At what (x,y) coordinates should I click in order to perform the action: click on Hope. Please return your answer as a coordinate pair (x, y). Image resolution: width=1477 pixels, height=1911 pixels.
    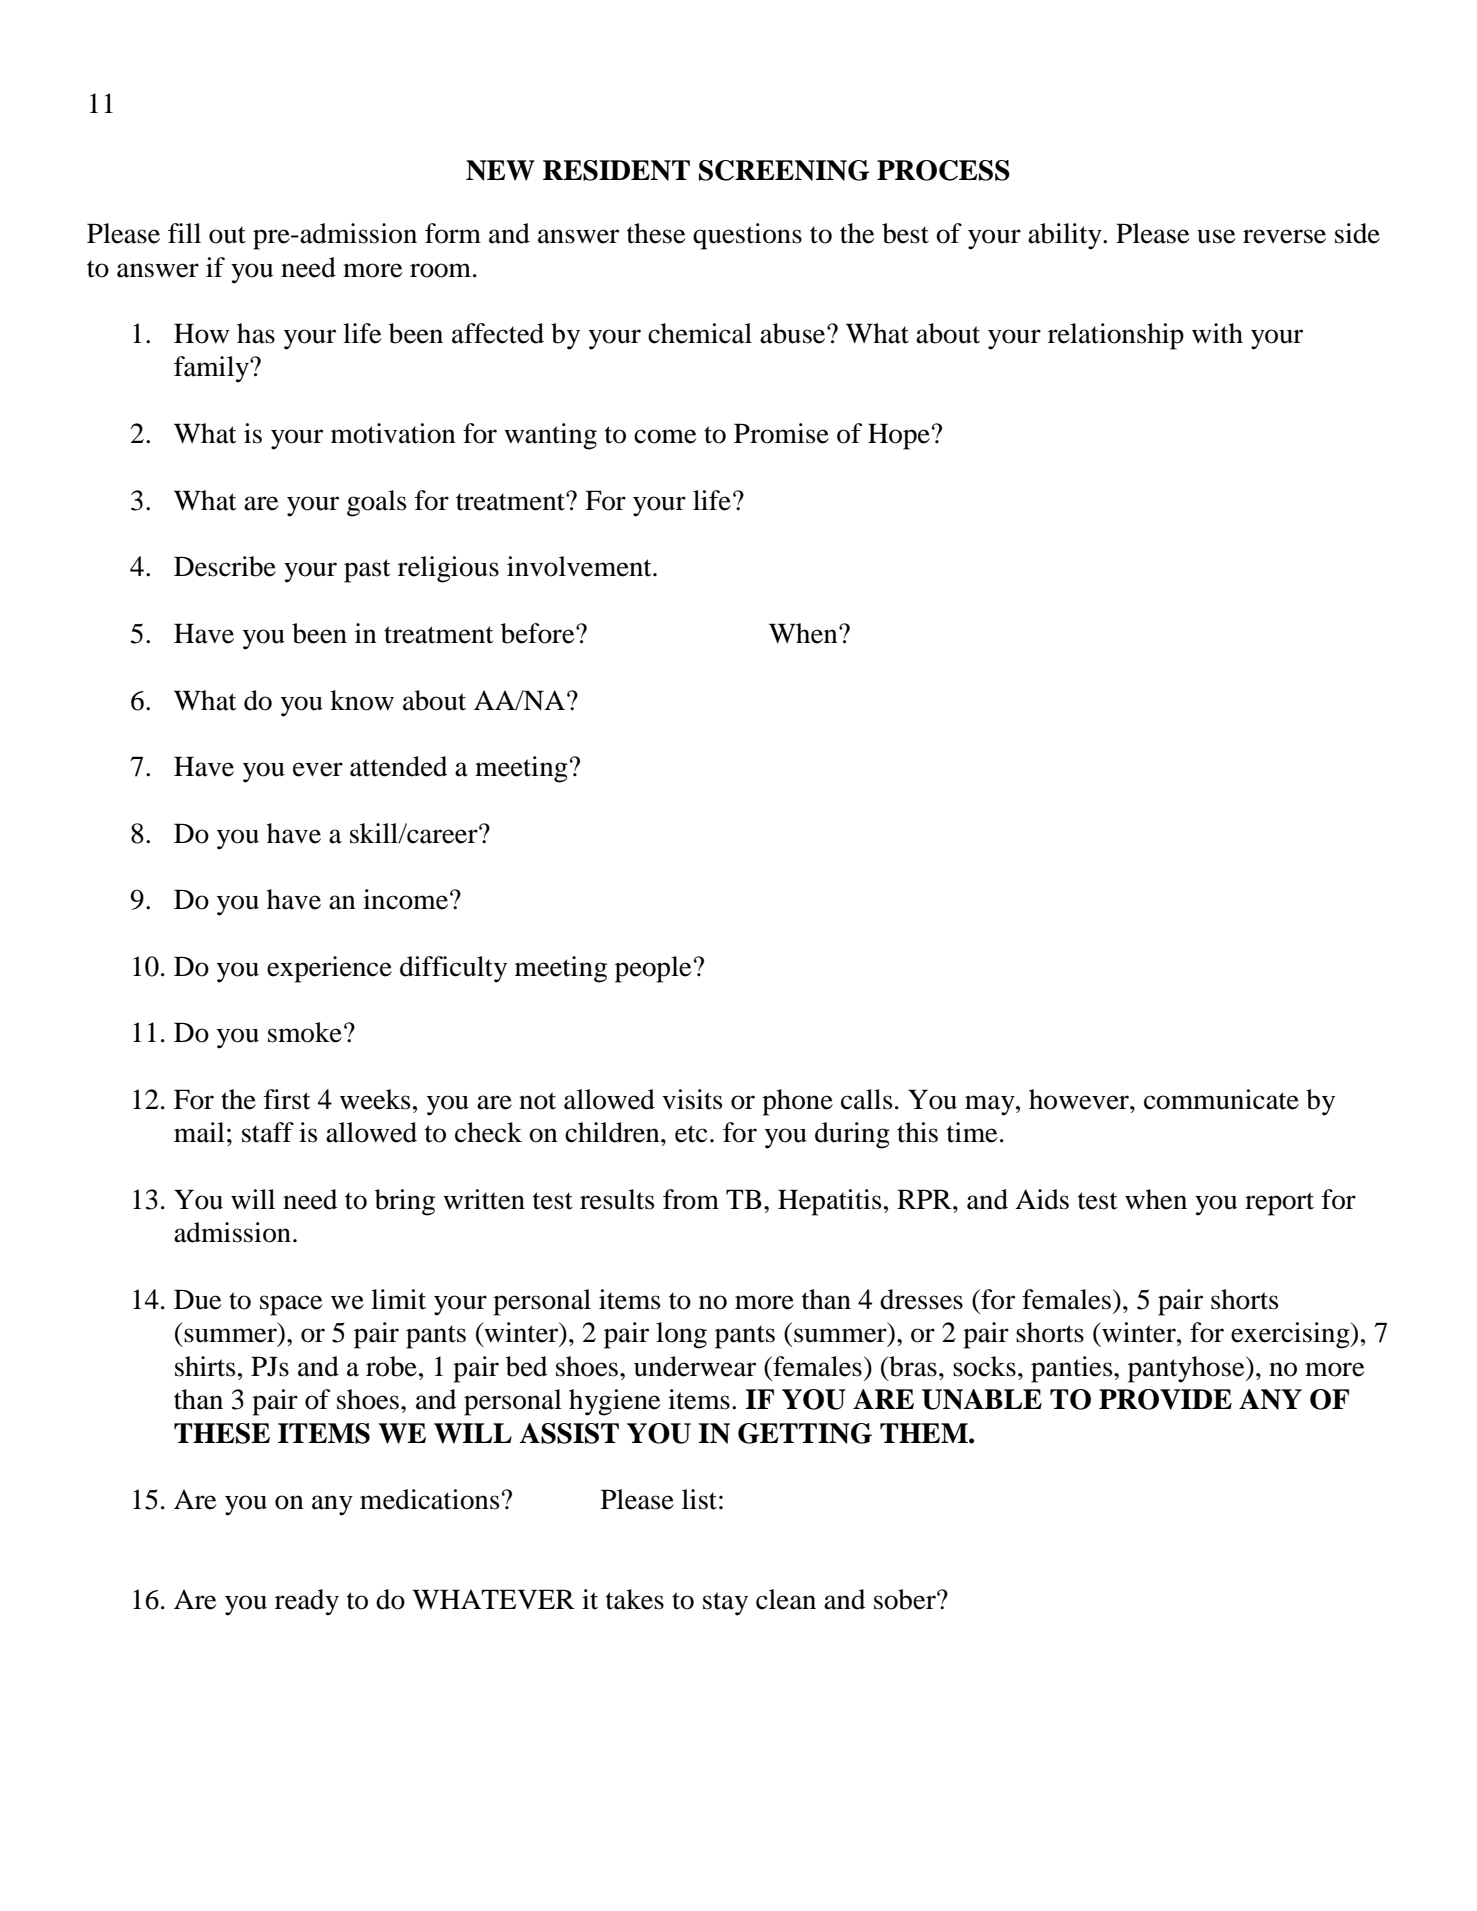
    Looking at the image, I should click on (899, 436).
